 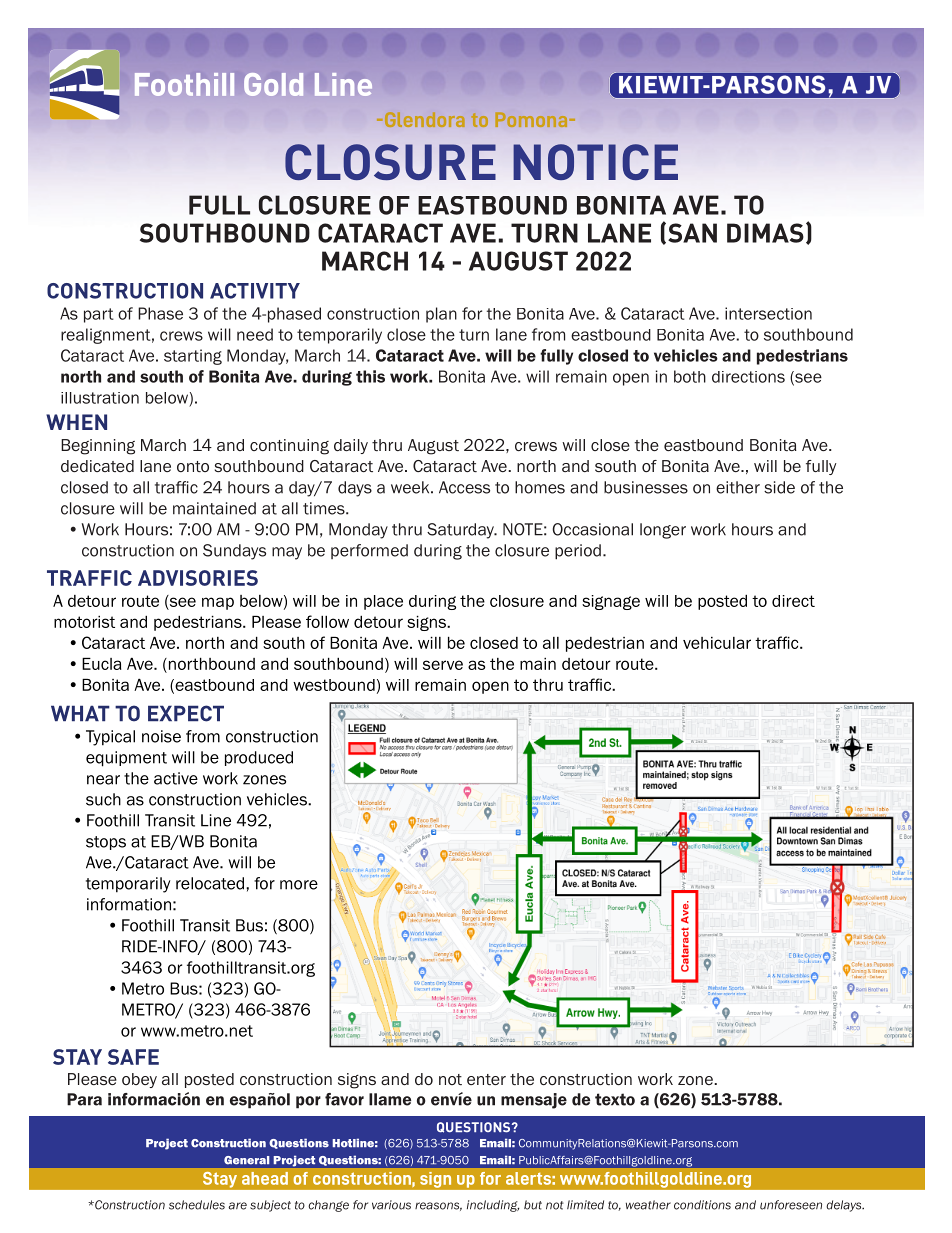 I want to click on stops, so click(x=106, y=843).
